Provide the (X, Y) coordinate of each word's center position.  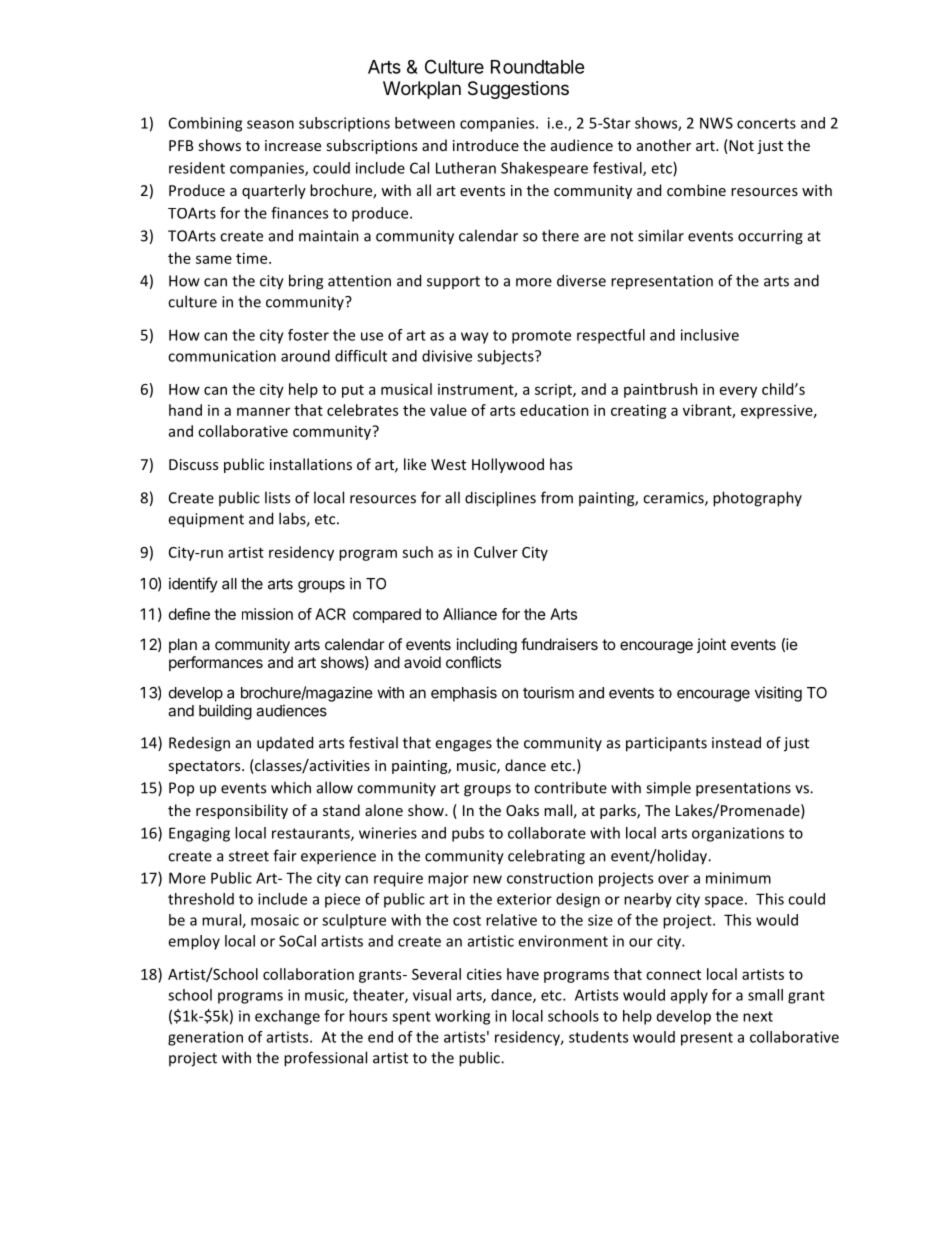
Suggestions (518, 90)
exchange (287, 1017)
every (738, 392)
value (448, 410)
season (270, 124)
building (225, 712)
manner (263, 411)
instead (736, 742)
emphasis (464, 694)
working (462, 1017)
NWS (716, 123)
